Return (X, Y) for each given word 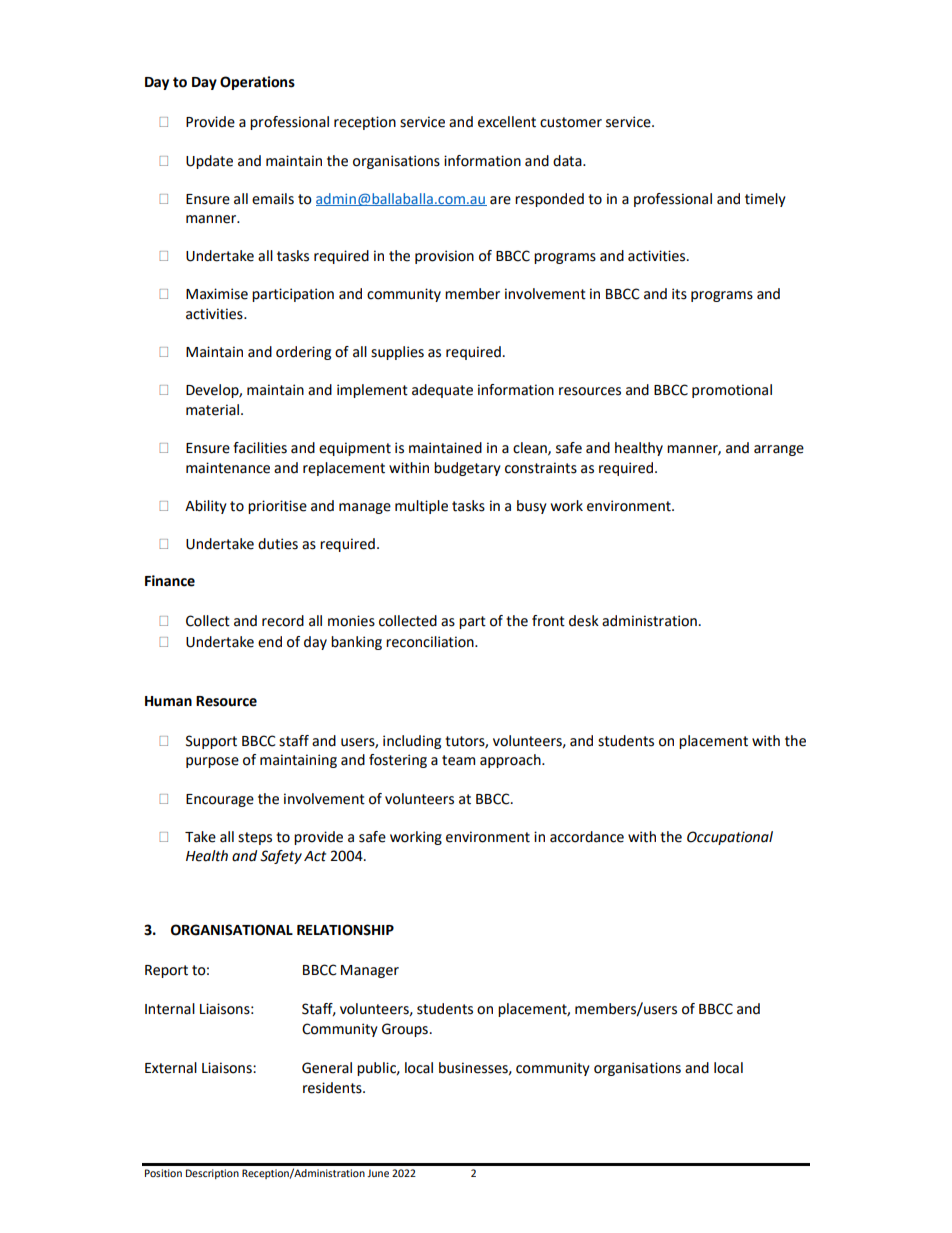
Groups (405, 1030)
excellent (507, 122)
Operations (257, 83)
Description (212, 1174)
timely (765, 200)
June (378, 1173)
